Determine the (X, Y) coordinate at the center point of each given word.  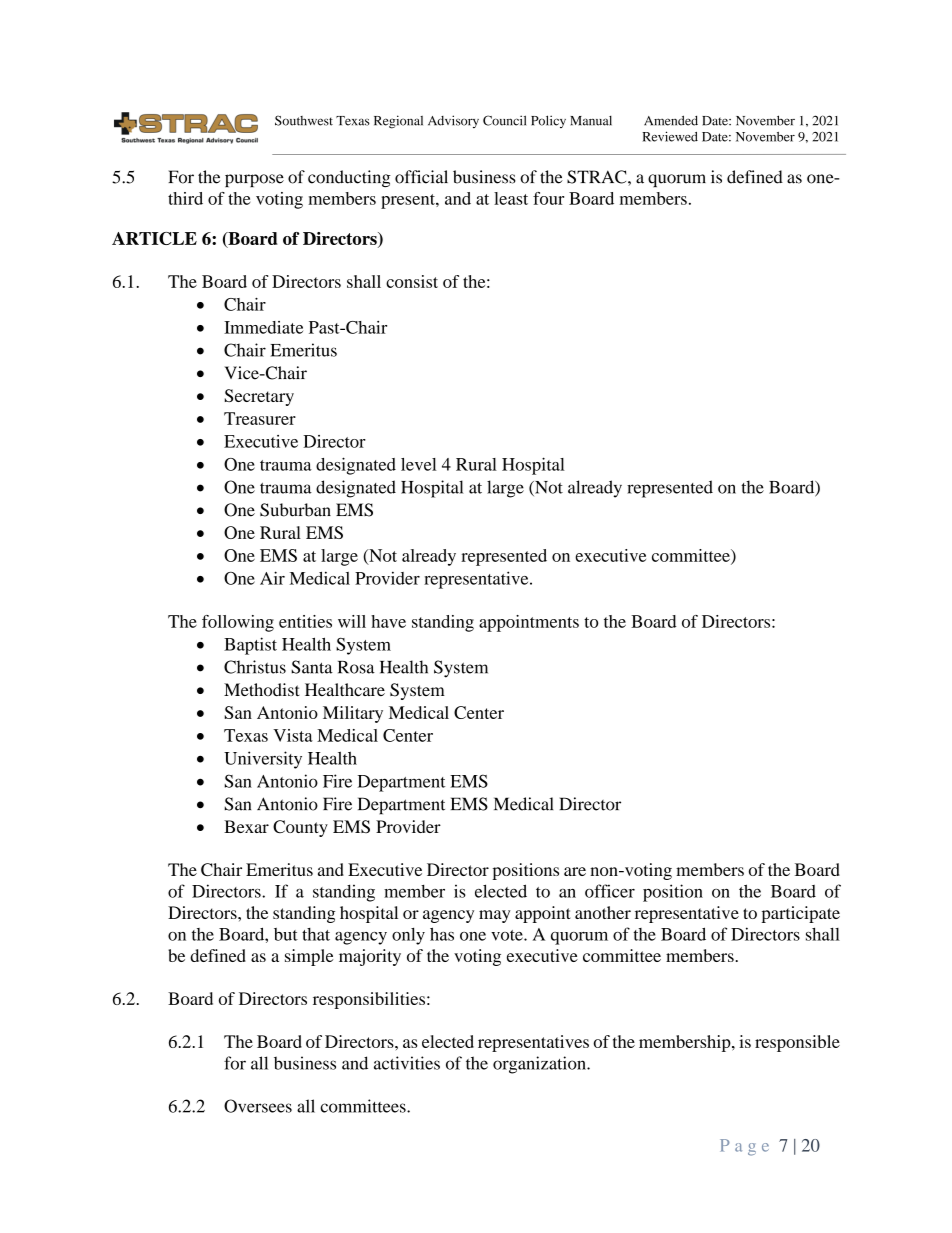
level (418, 464)
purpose (254, 180)
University (263, 760)
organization (540, 1065)
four (548, 198)
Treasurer (260, 418)
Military (353, 714)
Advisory (453, 121)
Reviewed (670, 136)
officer (610, 891)
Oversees (258, 1106)
